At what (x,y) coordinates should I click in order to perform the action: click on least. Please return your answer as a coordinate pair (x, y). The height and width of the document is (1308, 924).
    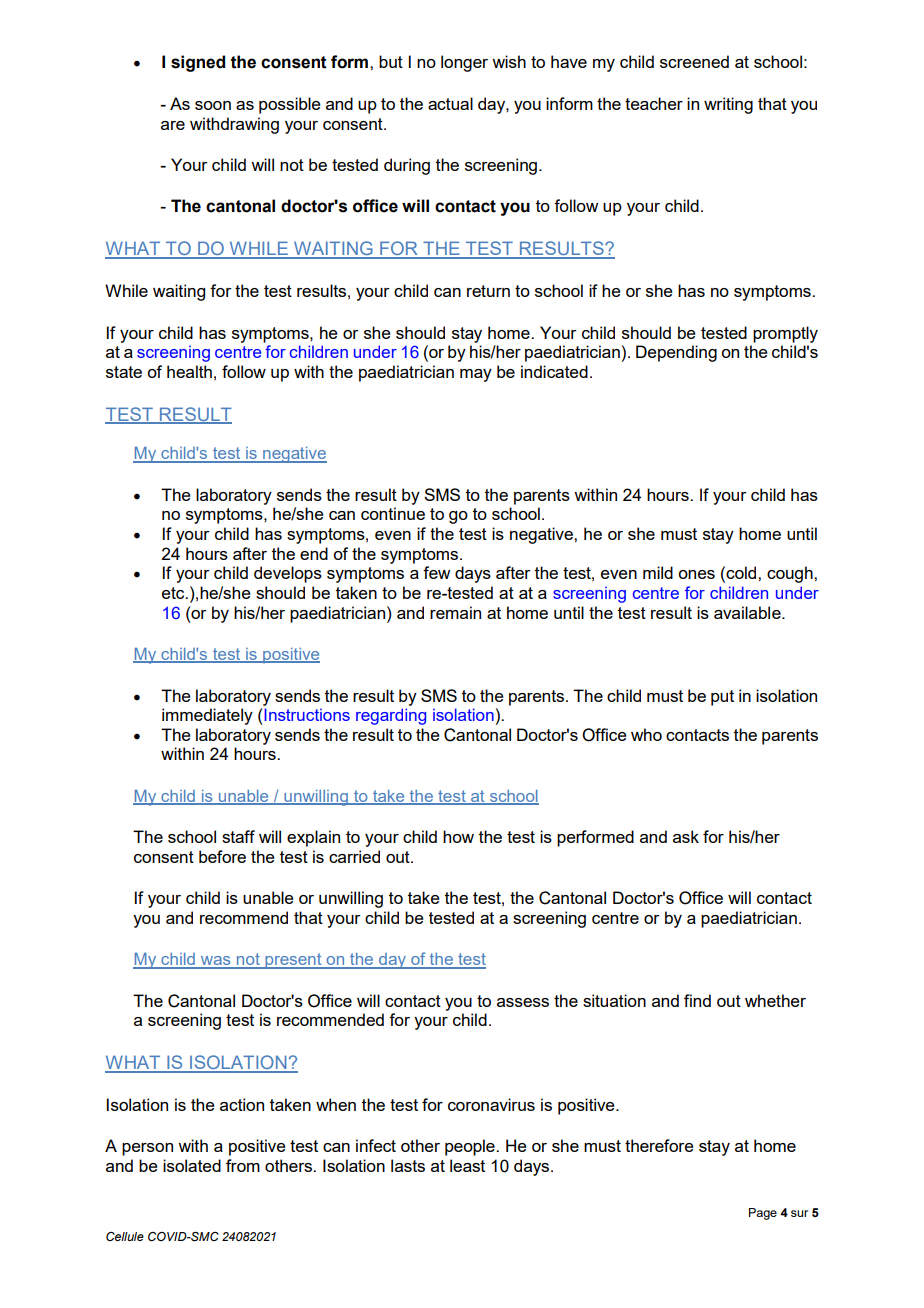
    Looking at the image, I should click on (467, 1165).
